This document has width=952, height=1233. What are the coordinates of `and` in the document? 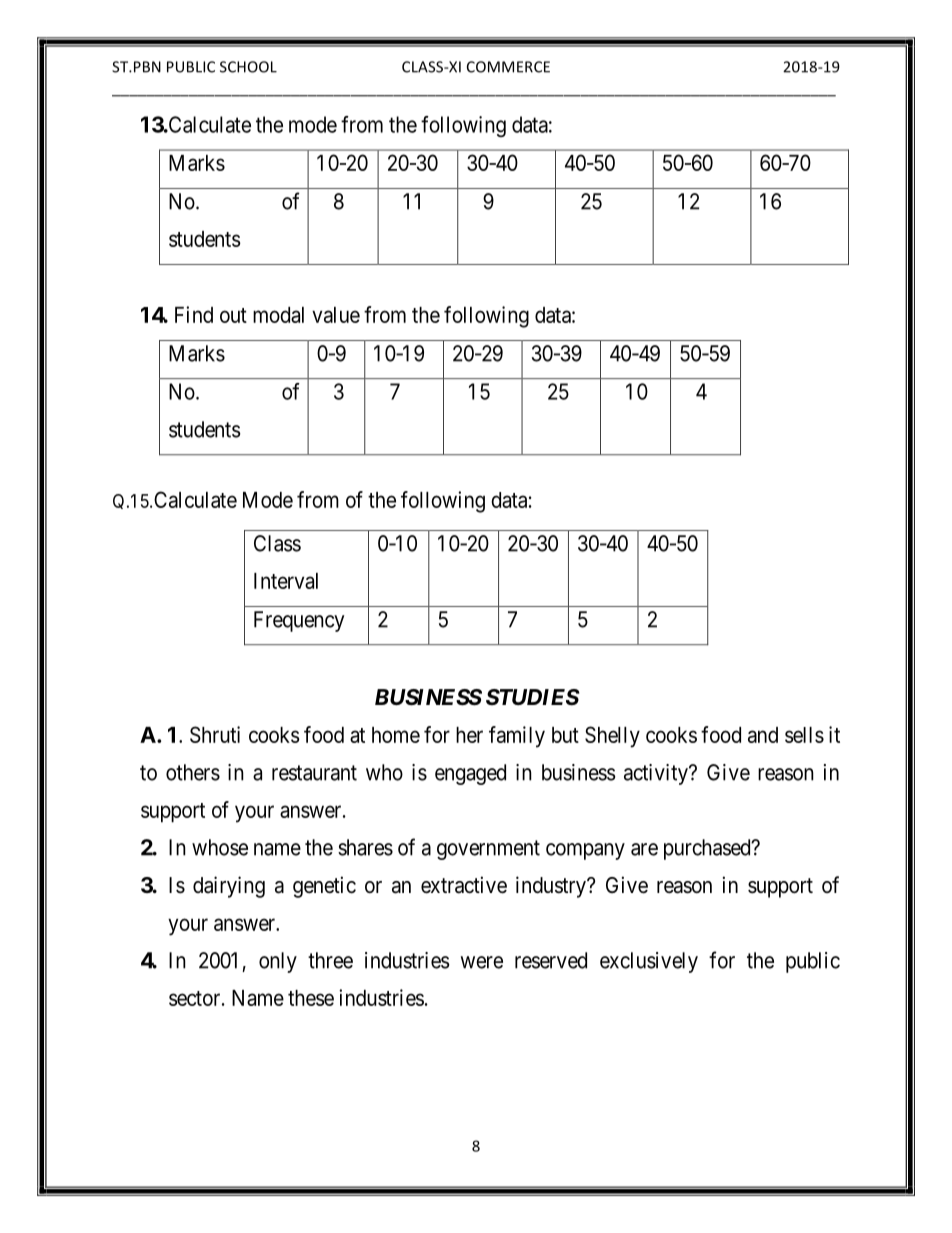 It's located at (763, 735).
